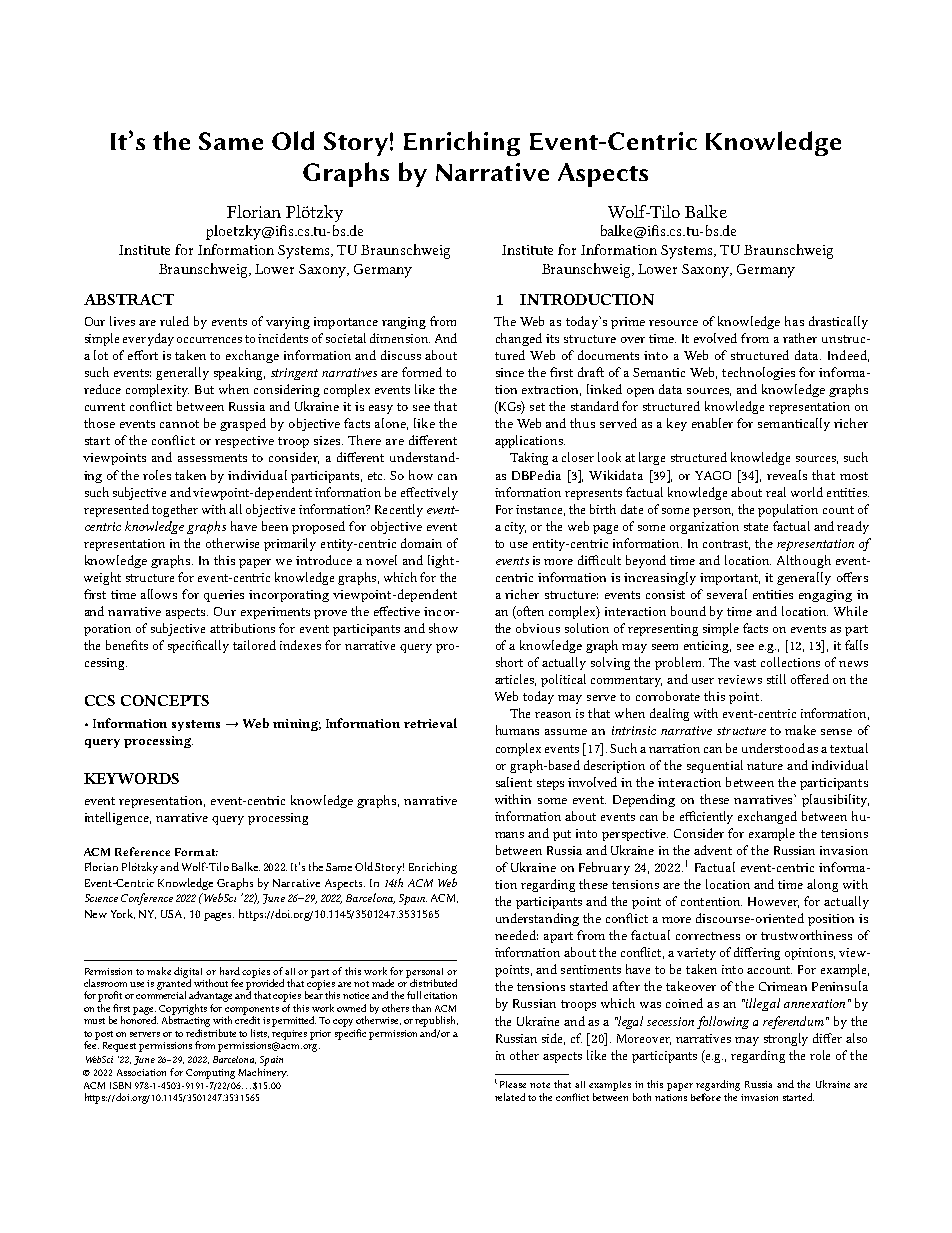 Image resolution: width=952 pixels, height=1233 pixels. What do you see at coordinates (800, 338) in the document?
I see `rather` at bounding box center [800, 338].
